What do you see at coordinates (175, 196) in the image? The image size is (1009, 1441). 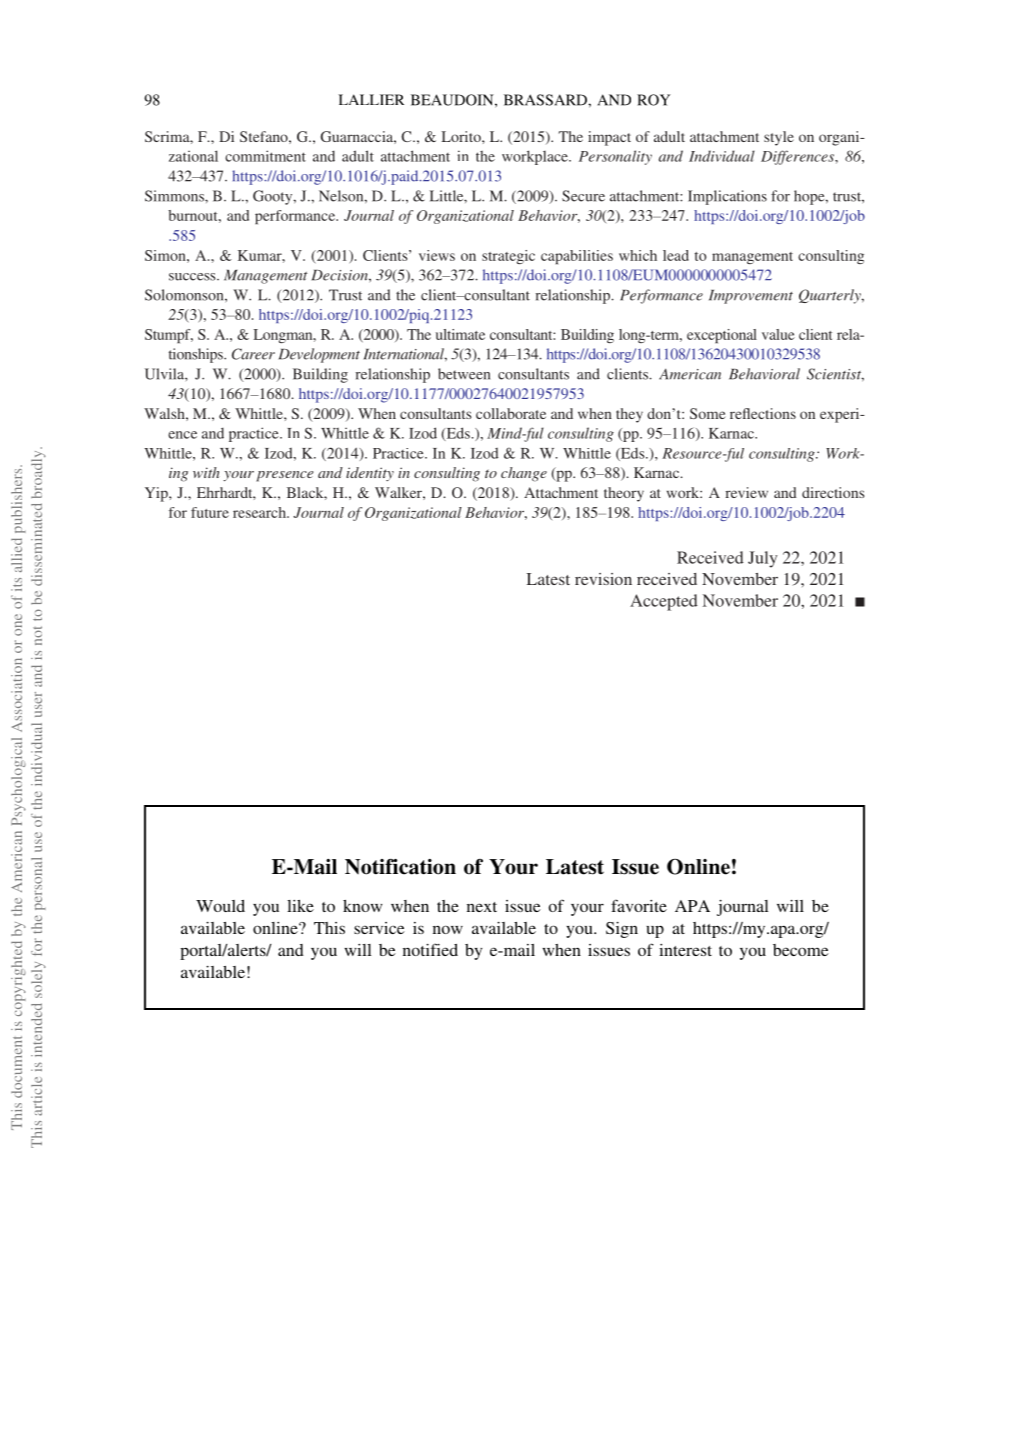 I see `Simmons` at bounding box center [175, 196].
